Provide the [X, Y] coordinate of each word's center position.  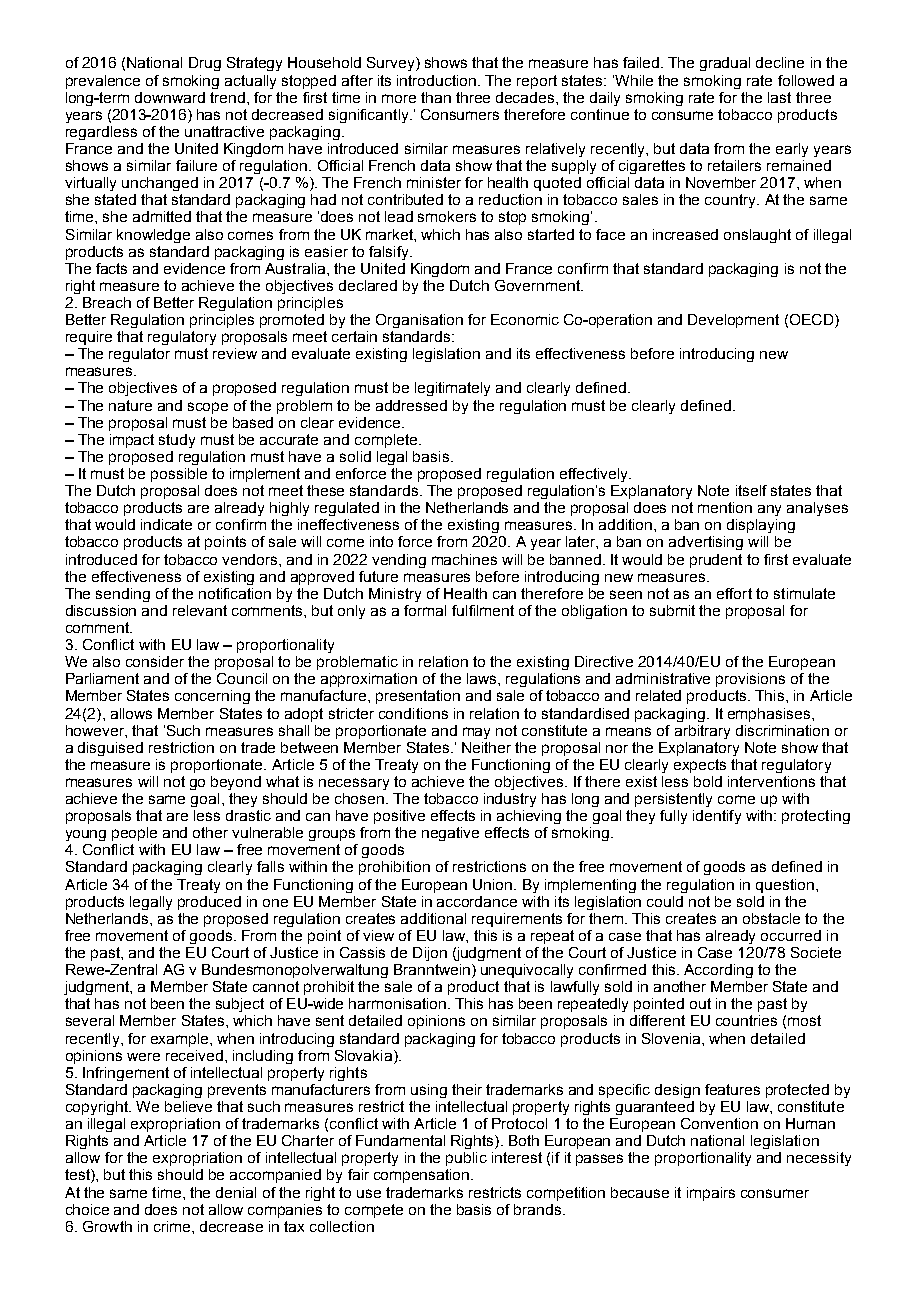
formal [425, 610]
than [436, 97]
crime [173, 1226]
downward [170, 97]
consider [155, 661]
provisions [750, 680]
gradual [725, 64]
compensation [423, 1176]
